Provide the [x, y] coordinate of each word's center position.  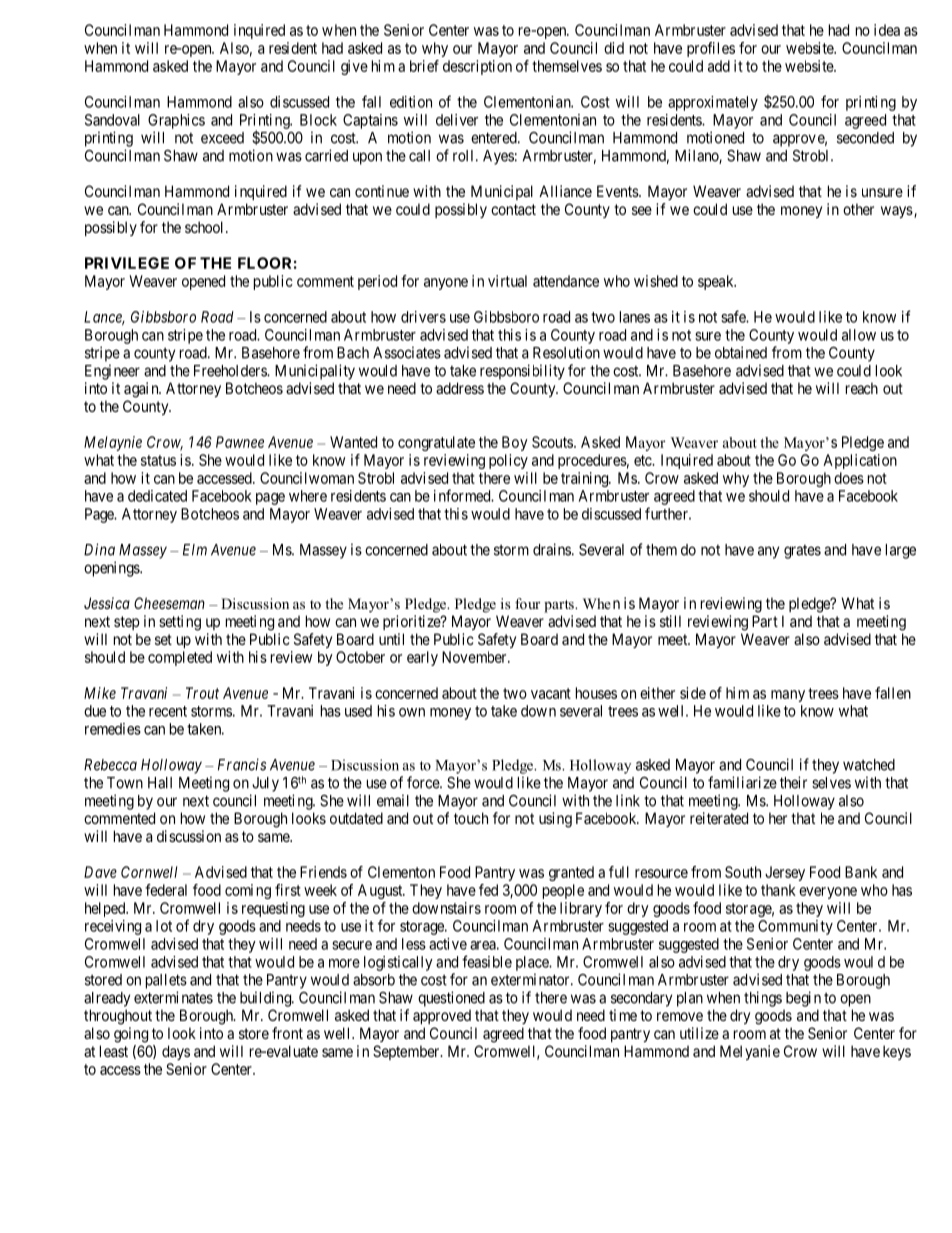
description [477, 67]
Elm [195, 550]
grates [802, 551]
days [176, 1052]
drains [552, 549]
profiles [711, 49]
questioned [451, 999]
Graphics [176, 121]
